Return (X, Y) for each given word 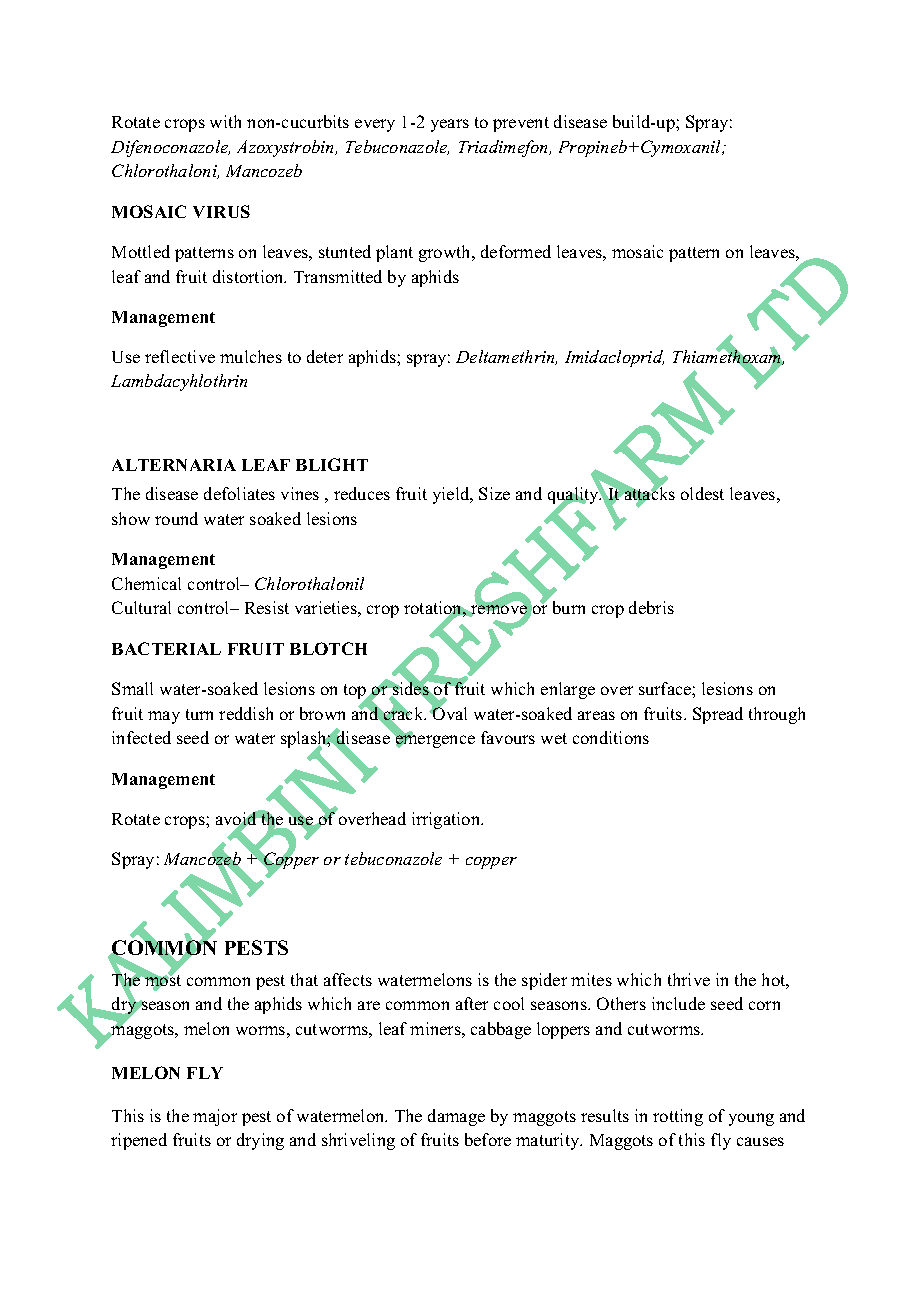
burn (569, 607)
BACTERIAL (166, 648)
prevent (521, 124)
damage (456, 1117)
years (450, 125)
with (225, 121)
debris (651, 607)
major (215, 1117)
